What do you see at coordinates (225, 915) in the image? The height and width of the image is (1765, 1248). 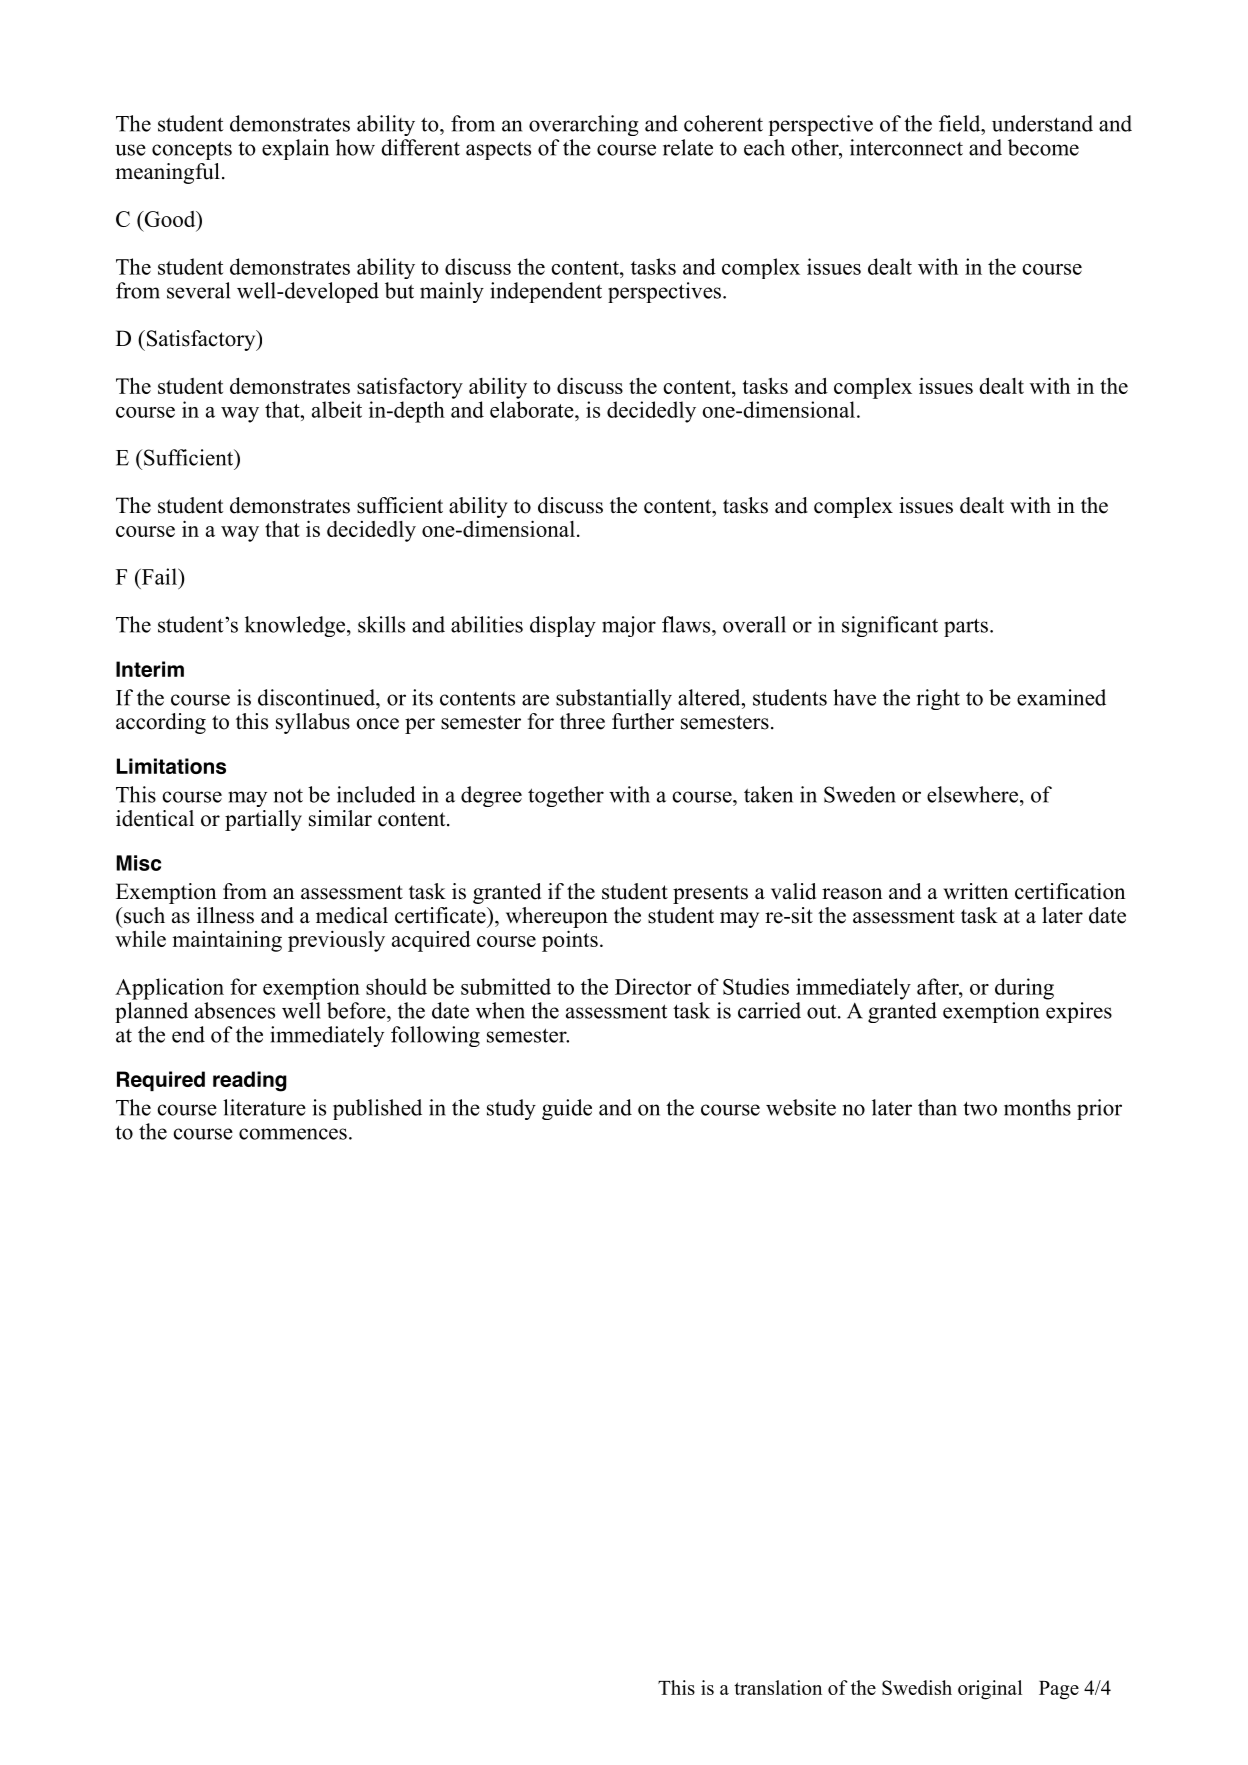 I see `illness` at bounding box center [225, 915].
